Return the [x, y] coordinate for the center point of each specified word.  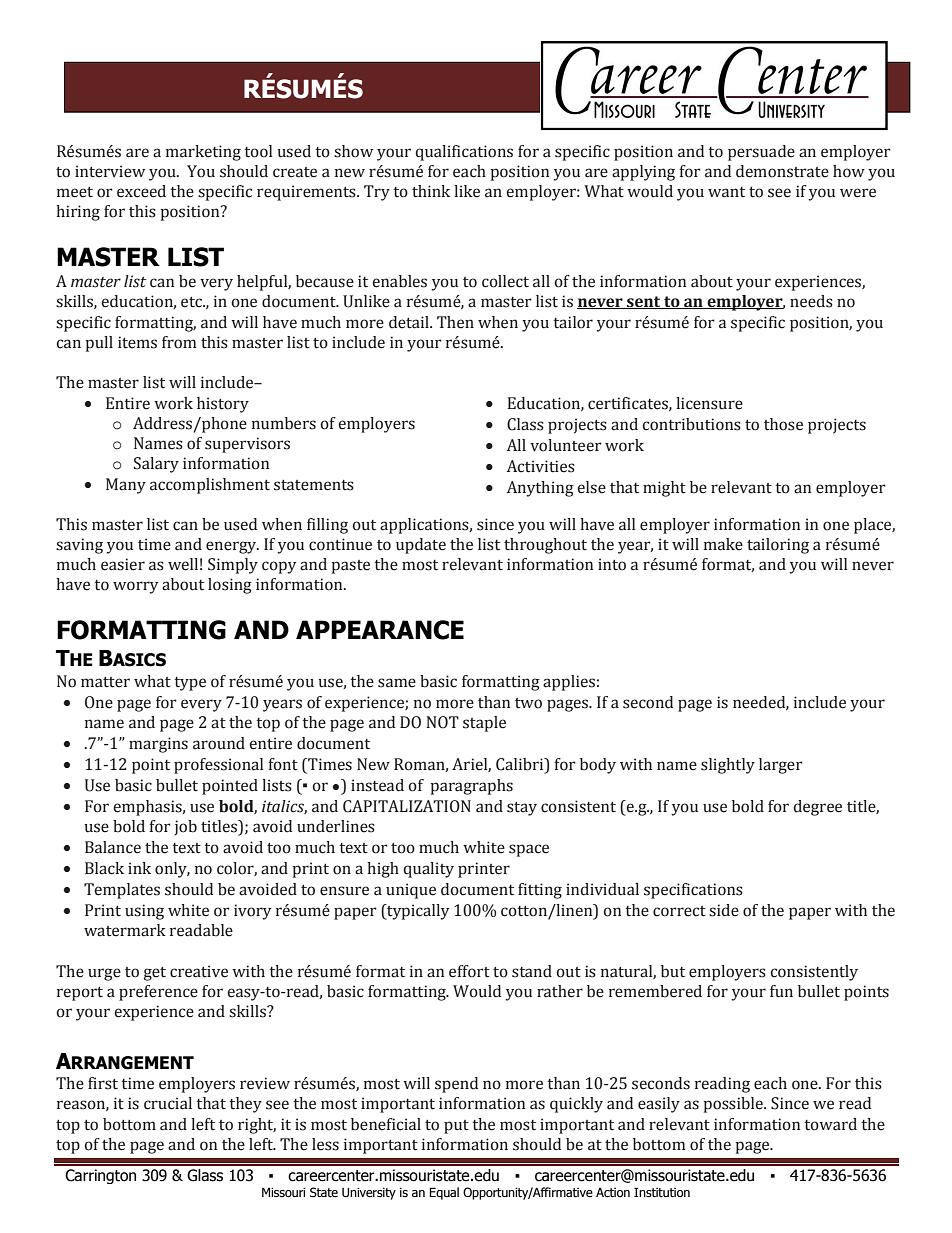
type [190, 684]
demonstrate [782, 171]
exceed [141, 191]
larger [781, 766]
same [397, 683]
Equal [444, 1193]
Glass [205, 1175]
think [431, 191]
